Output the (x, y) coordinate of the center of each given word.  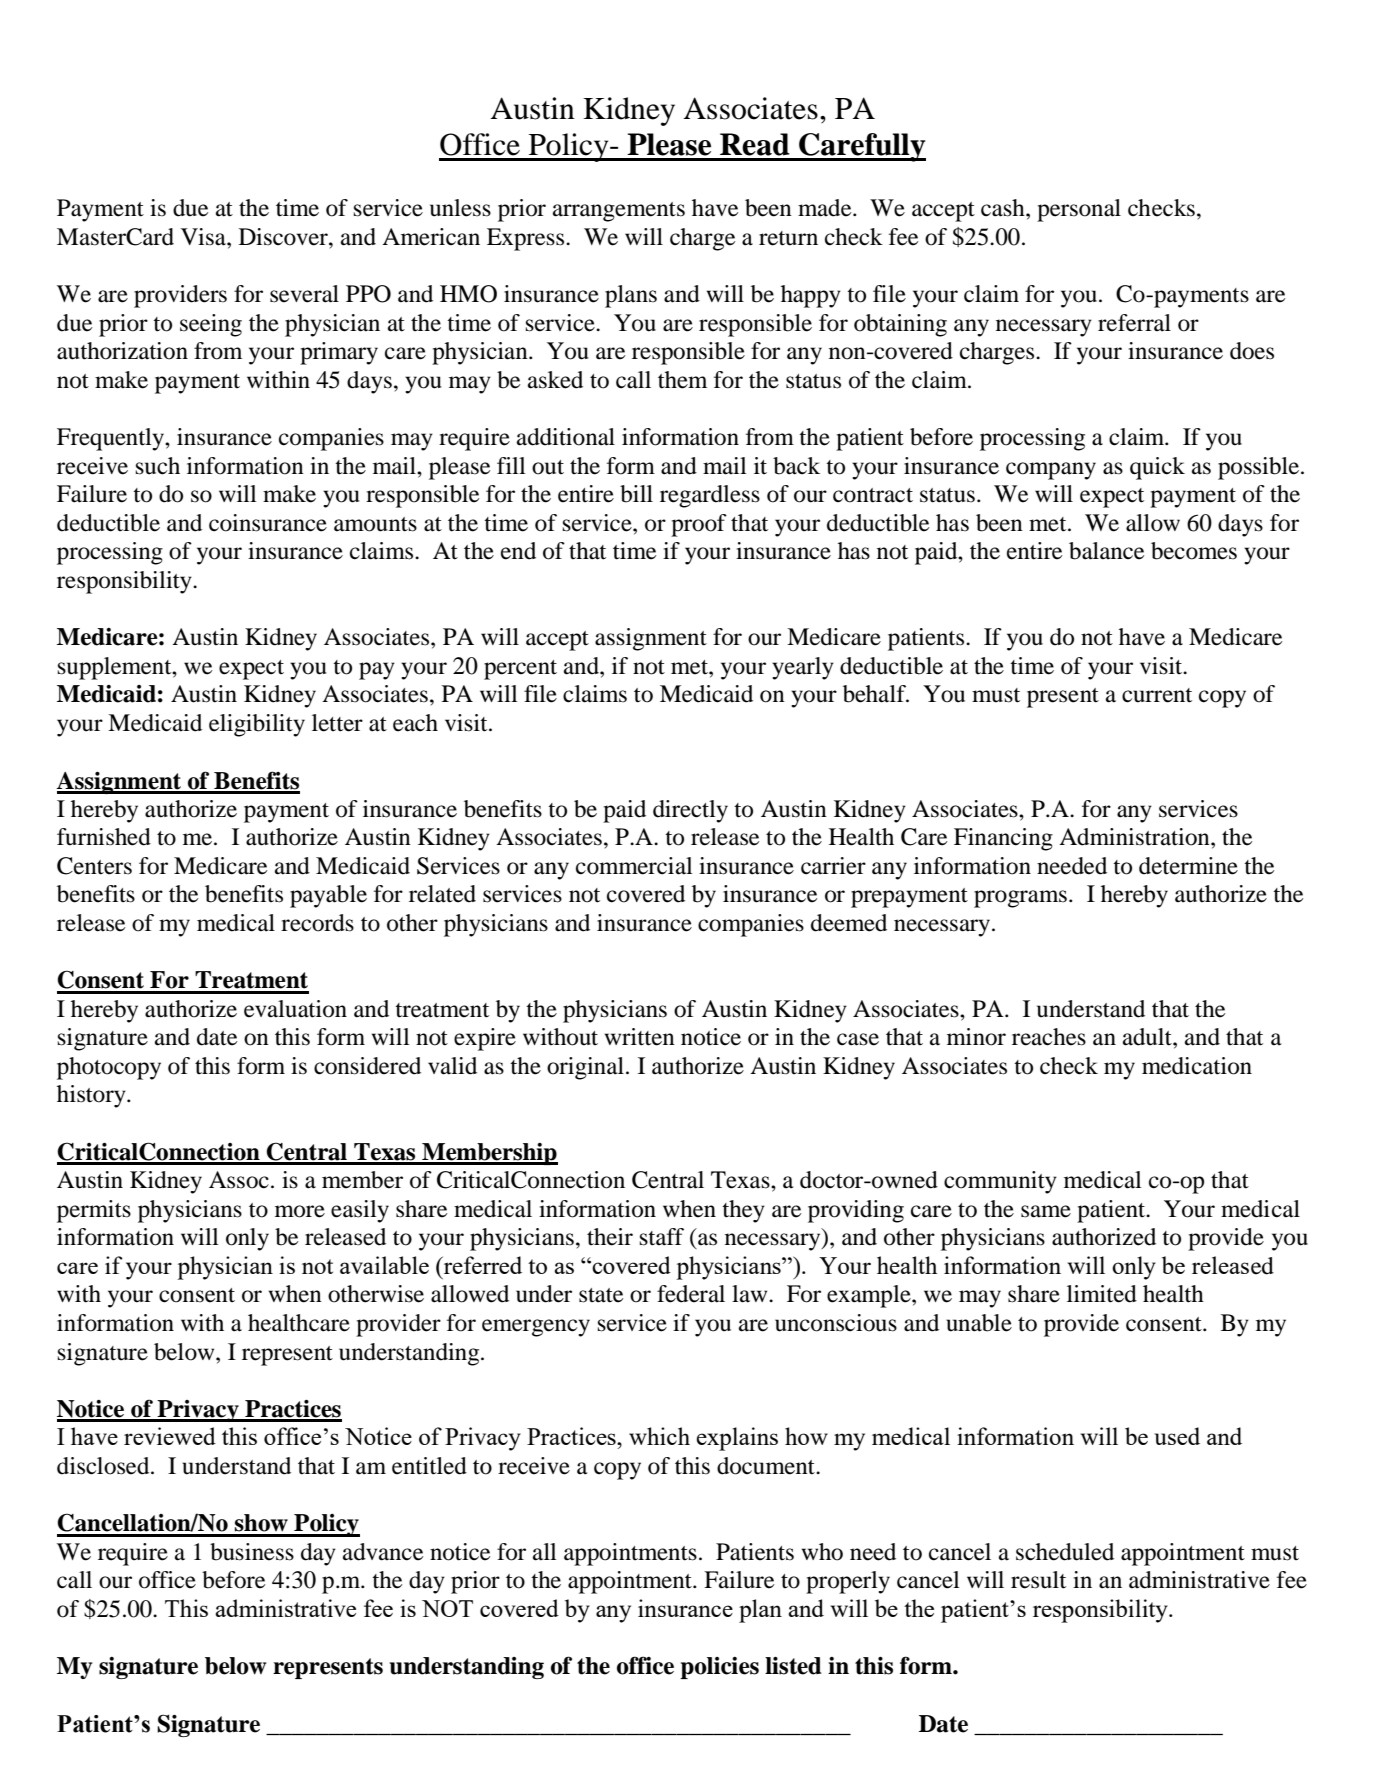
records (317, 923)
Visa (204, 237)
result (1038, 1580)
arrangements (619, 212)
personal (1079, 210)
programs (1020, 899)
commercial (634, 866)
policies (719, 1668)
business (252, 1552)
